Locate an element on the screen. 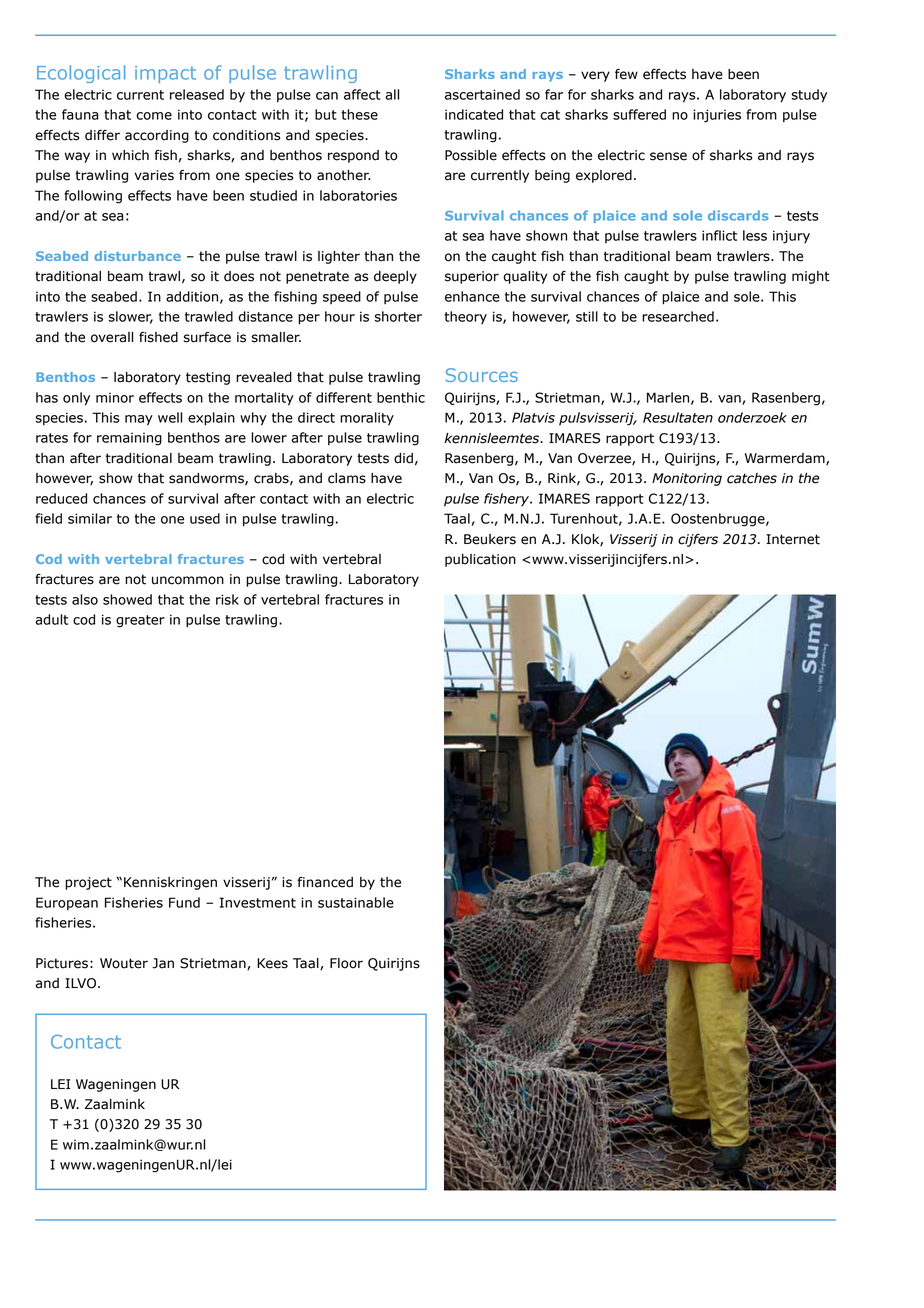  come is located at coordinates (154, 116).
